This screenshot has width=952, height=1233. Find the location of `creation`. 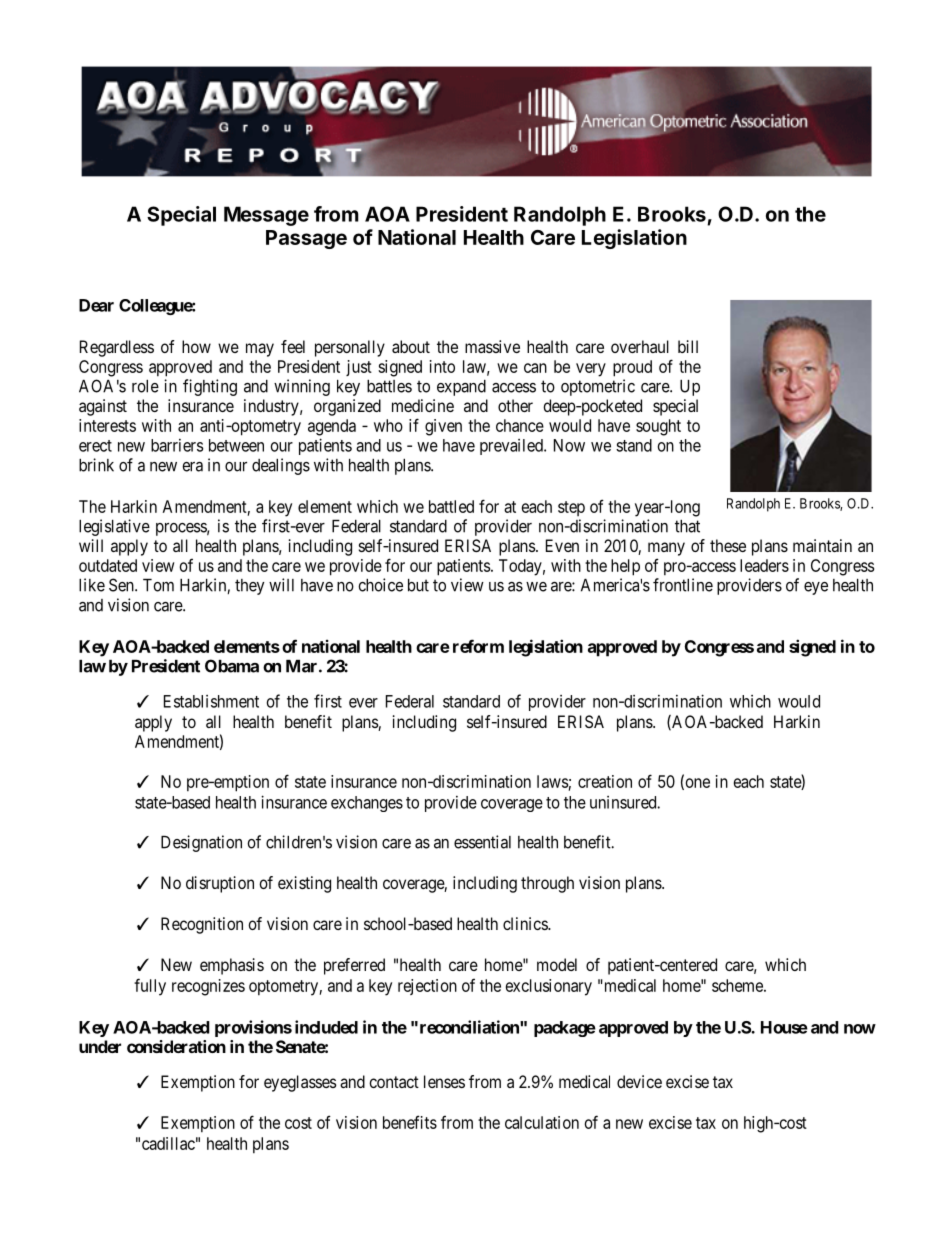

creation is located at coordinates (605, 781).
